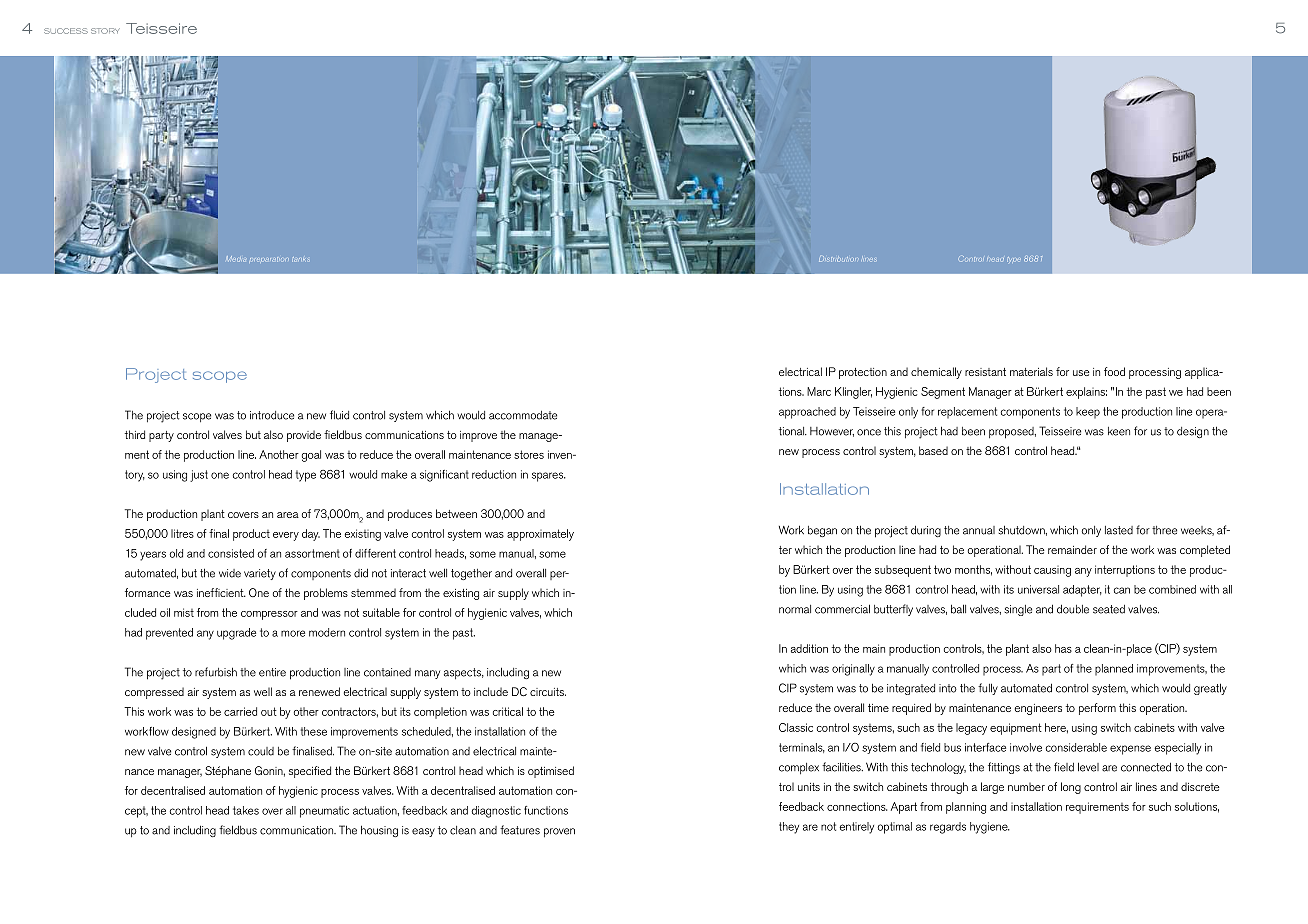 The width and height of the screenshot is (1308, 924). Describe the element at coordinates (66, 31) in the screenshot. I see `SUCCESS` at that location.
